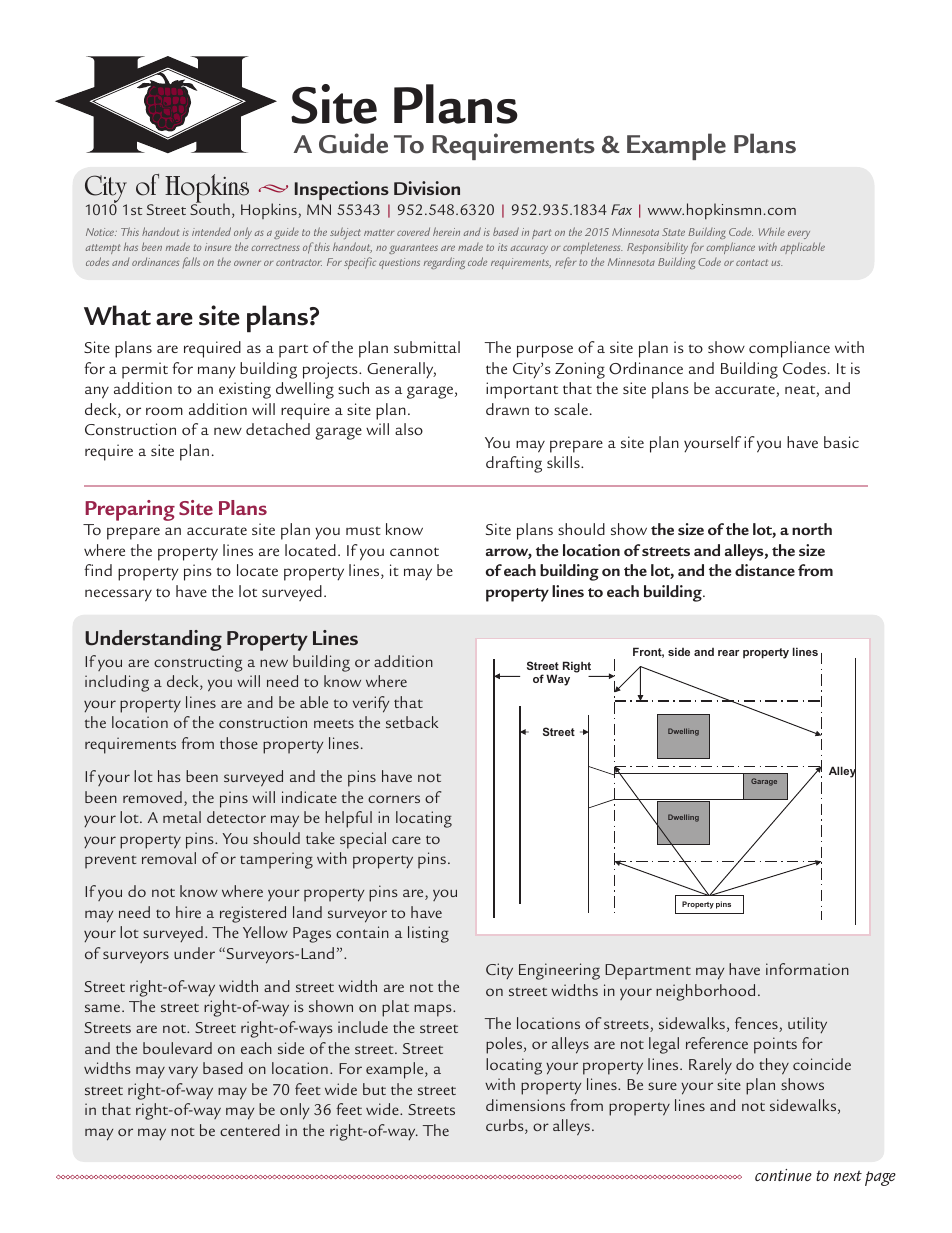 This image has height=1233, width=952. I want to click on herein, so click(446, 231).
